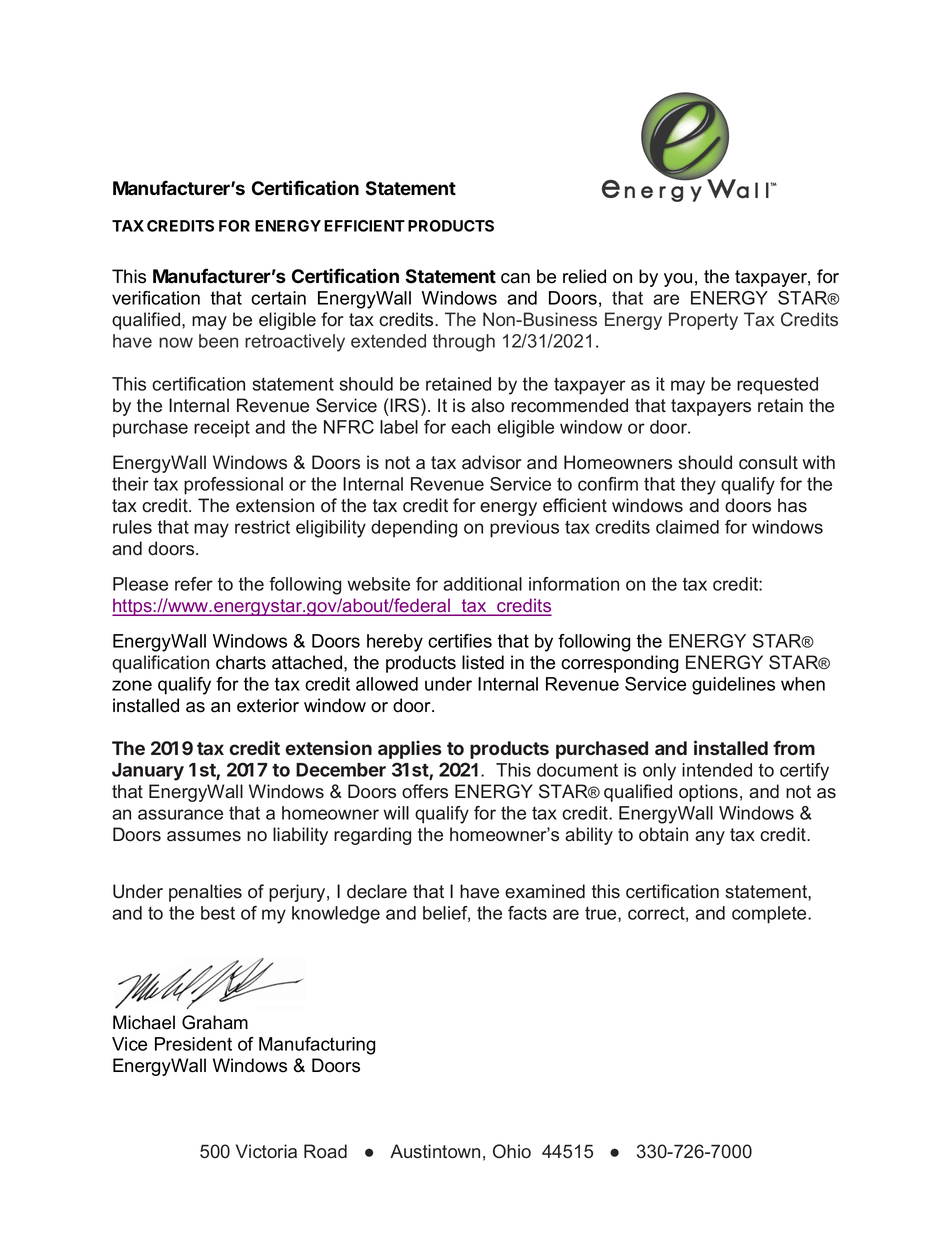 The width and height of the screenshot is (952, 1233). I want to click on claimed, so click(687, 527).
